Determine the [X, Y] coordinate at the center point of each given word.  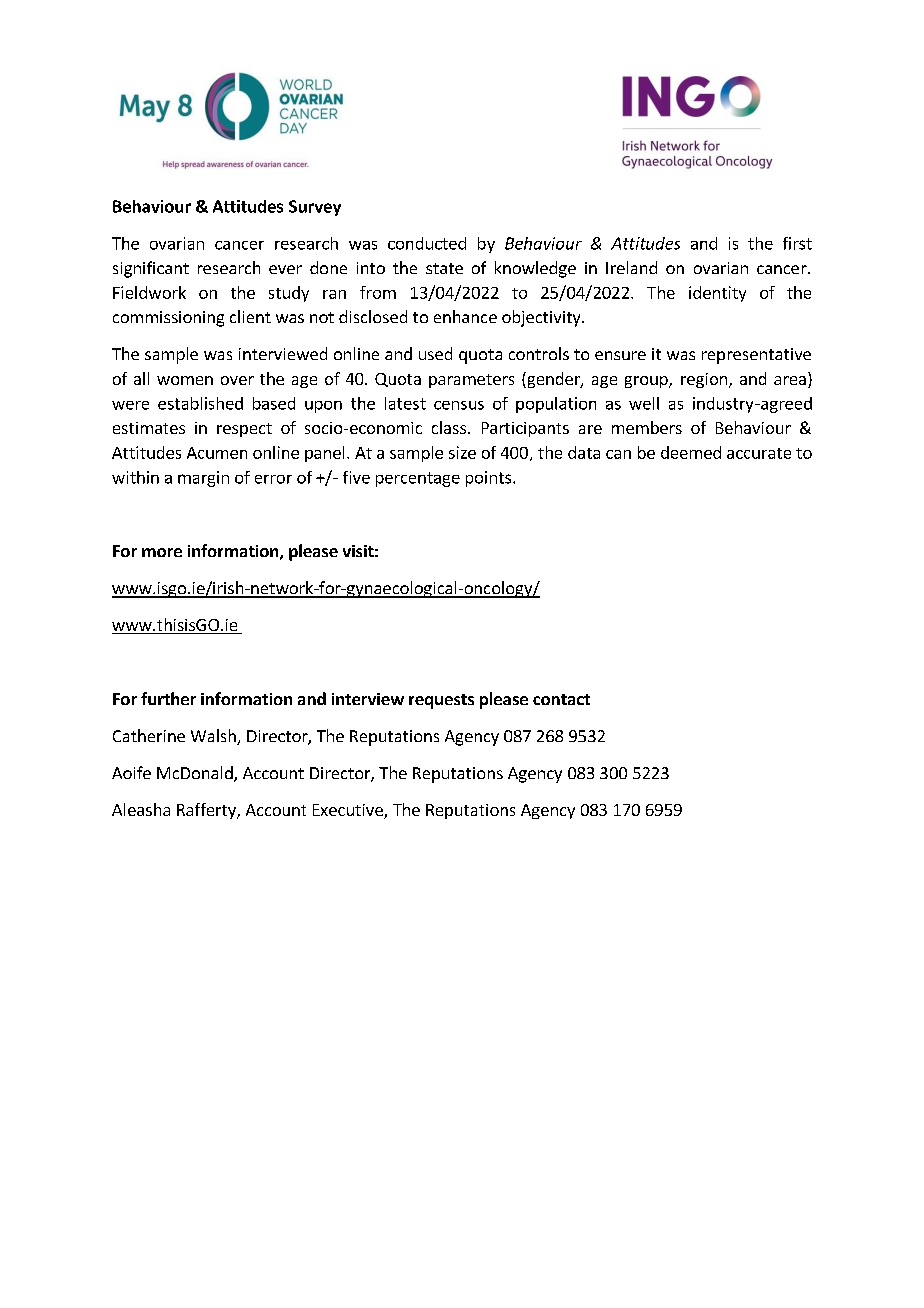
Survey [315, 208]
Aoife [131, 772]
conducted [427, 243]
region [705, 380]
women [185, 380]
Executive [349, 811]
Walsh [214, 737]
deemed [691, 452]
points [490, 479]
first [797, 243]
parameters [471, 381]
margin [203, 479]
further [168, 698]
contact [561, 699]
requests [441, 701]
